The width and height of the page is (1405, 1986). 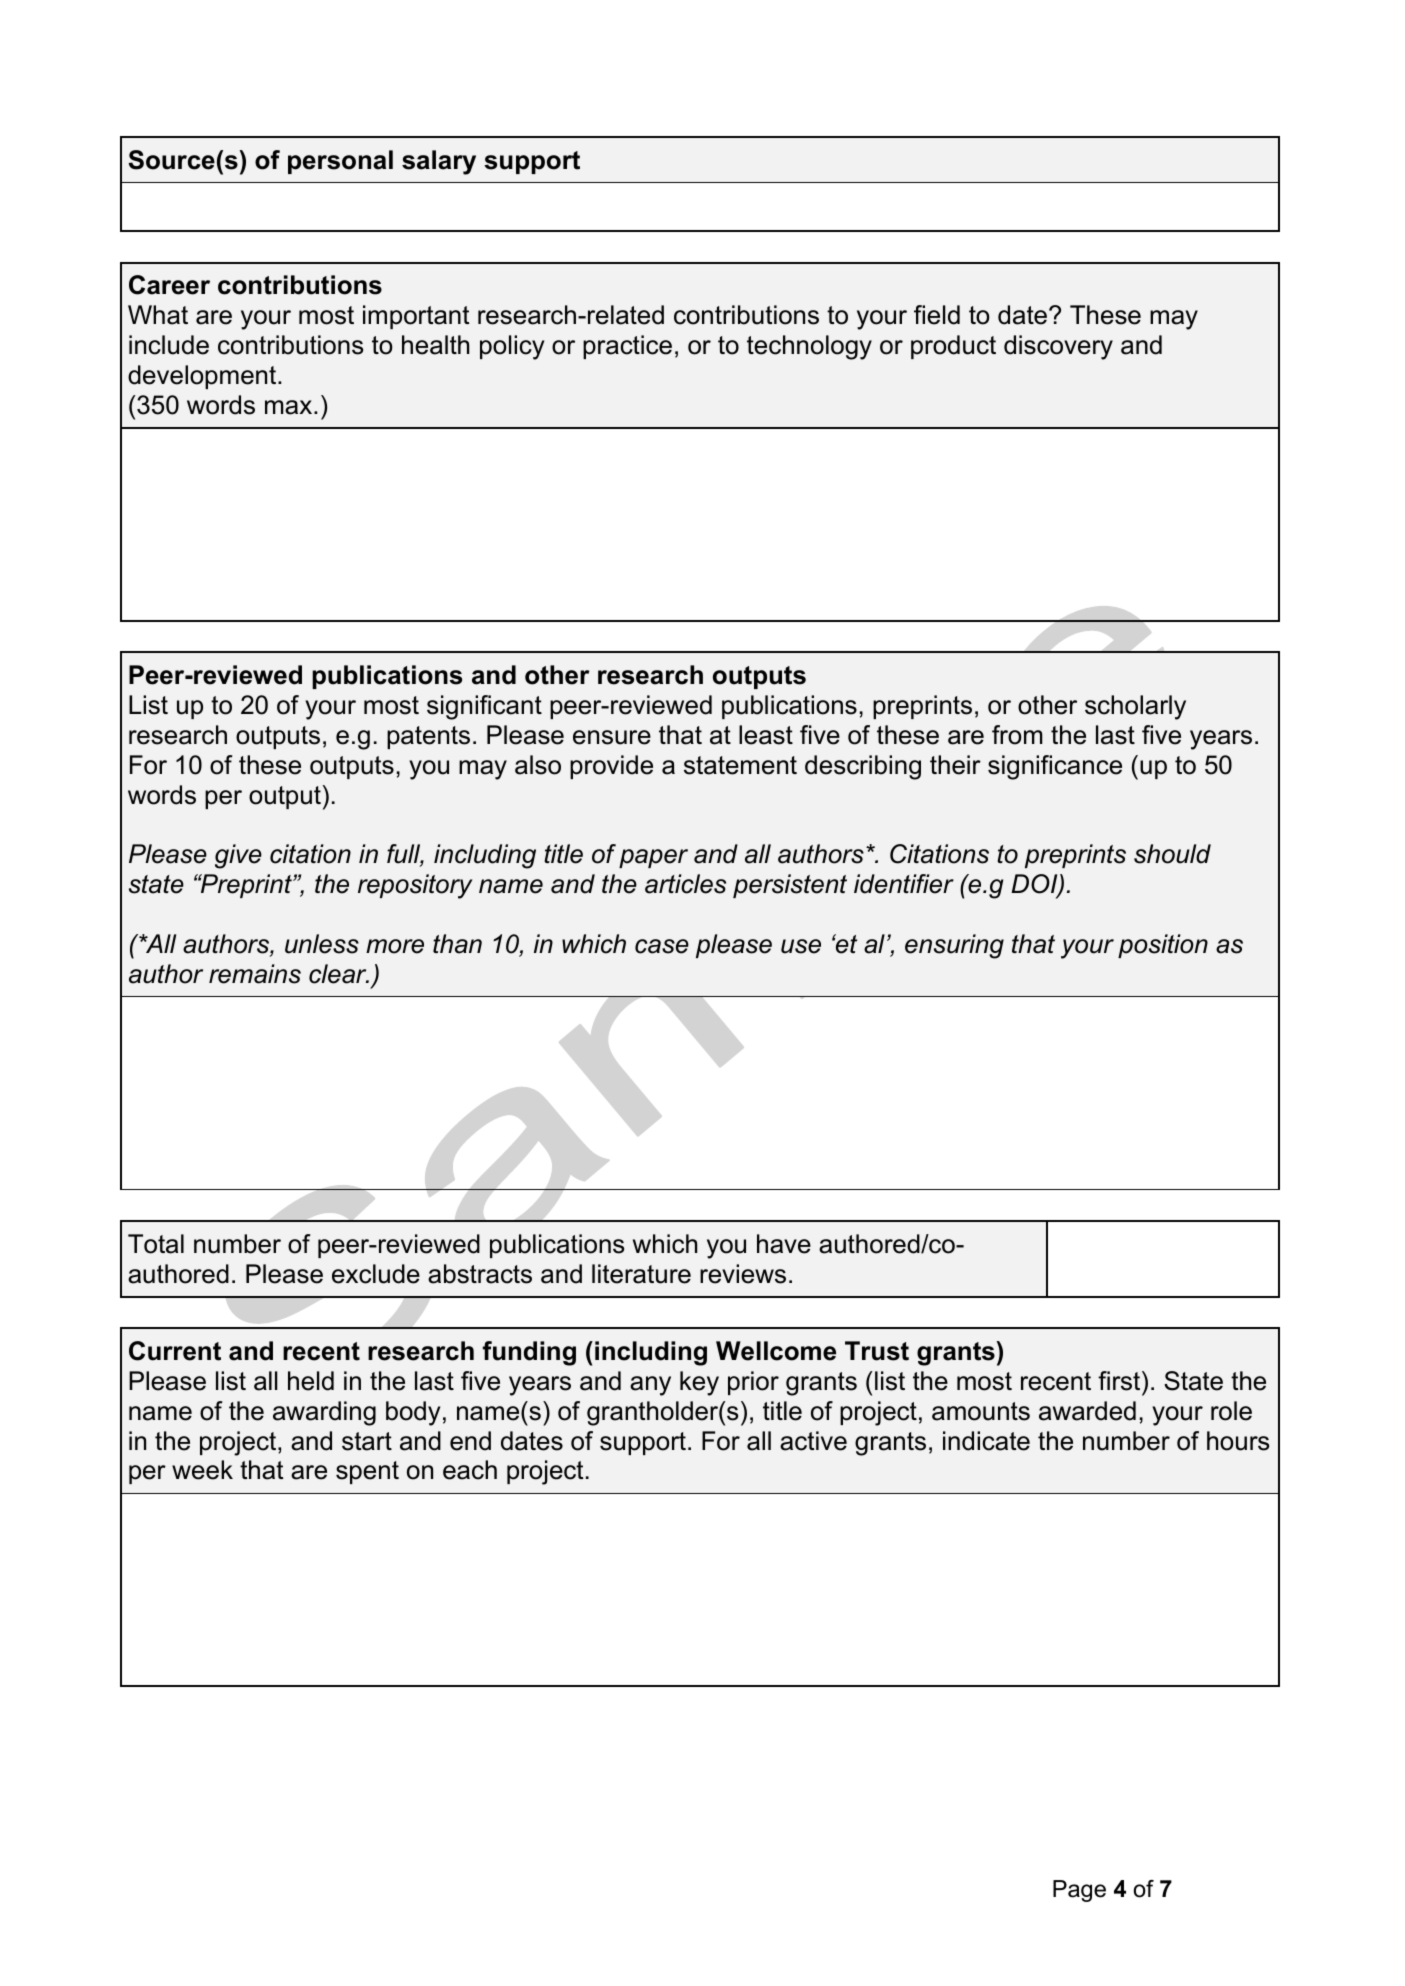 What do you see at coordinates (1058, 347) in the page?
I see `discovery` at bounding box center [1058, 347].
